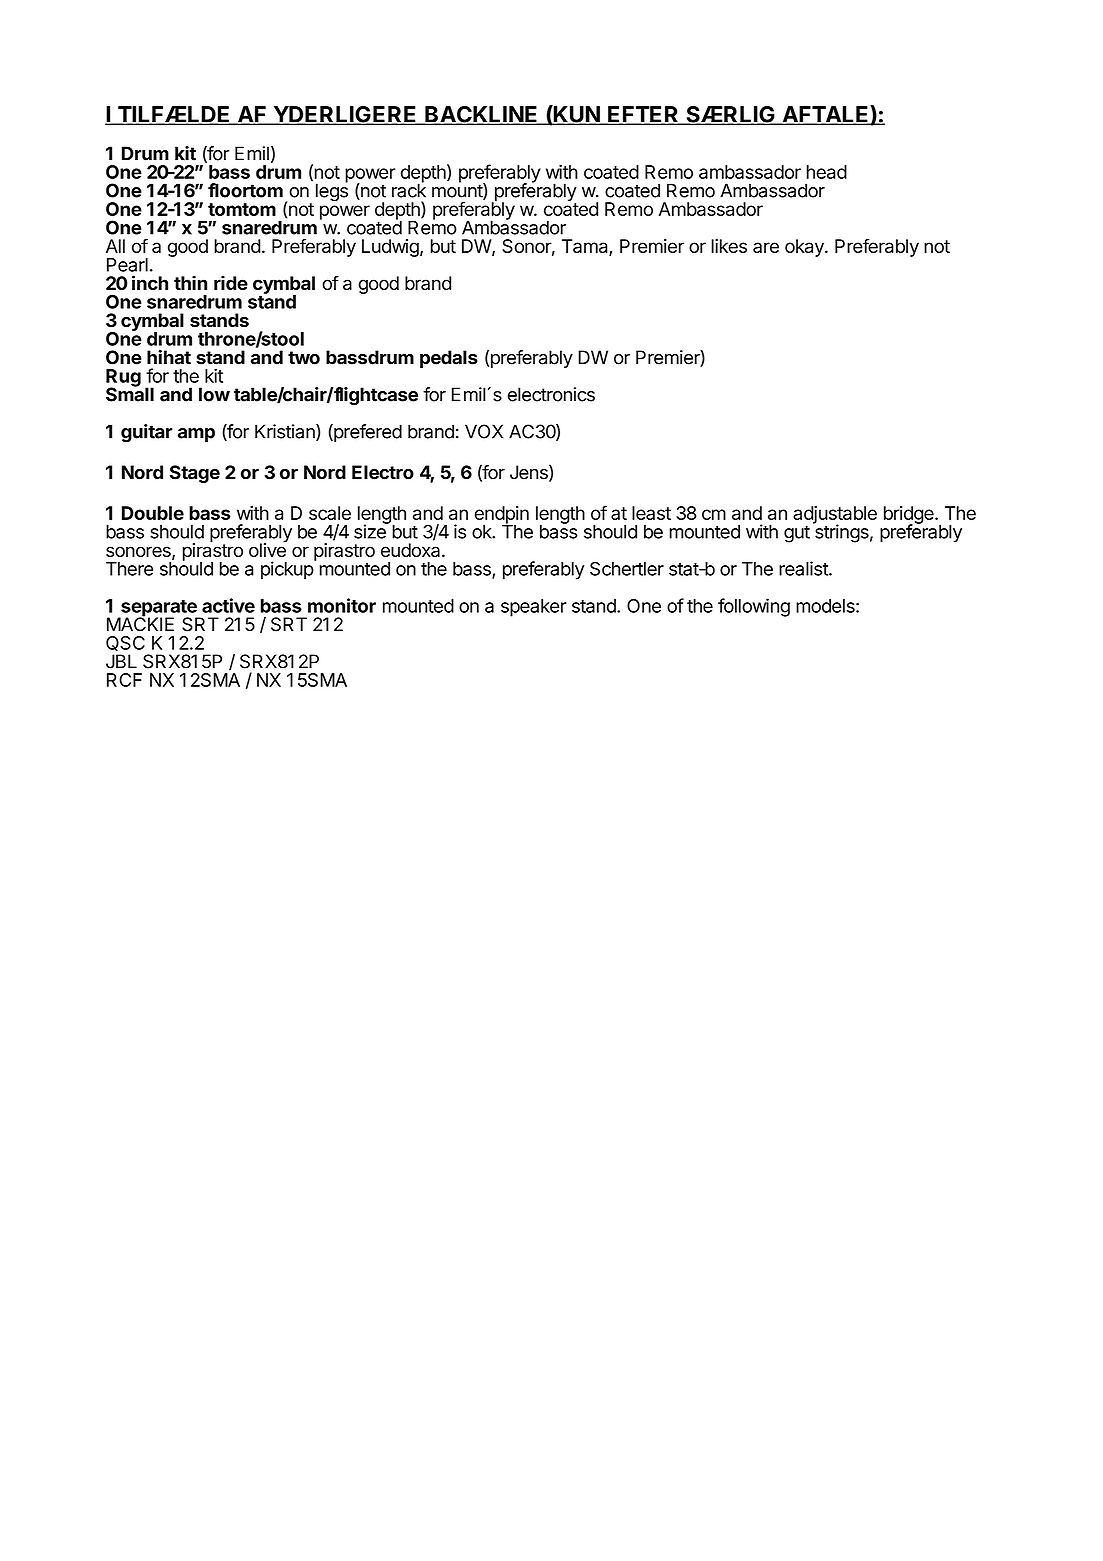  What do you see at coordinates (125, 643) in the document?
I see `QSC` at bounding box center [125, 643].
